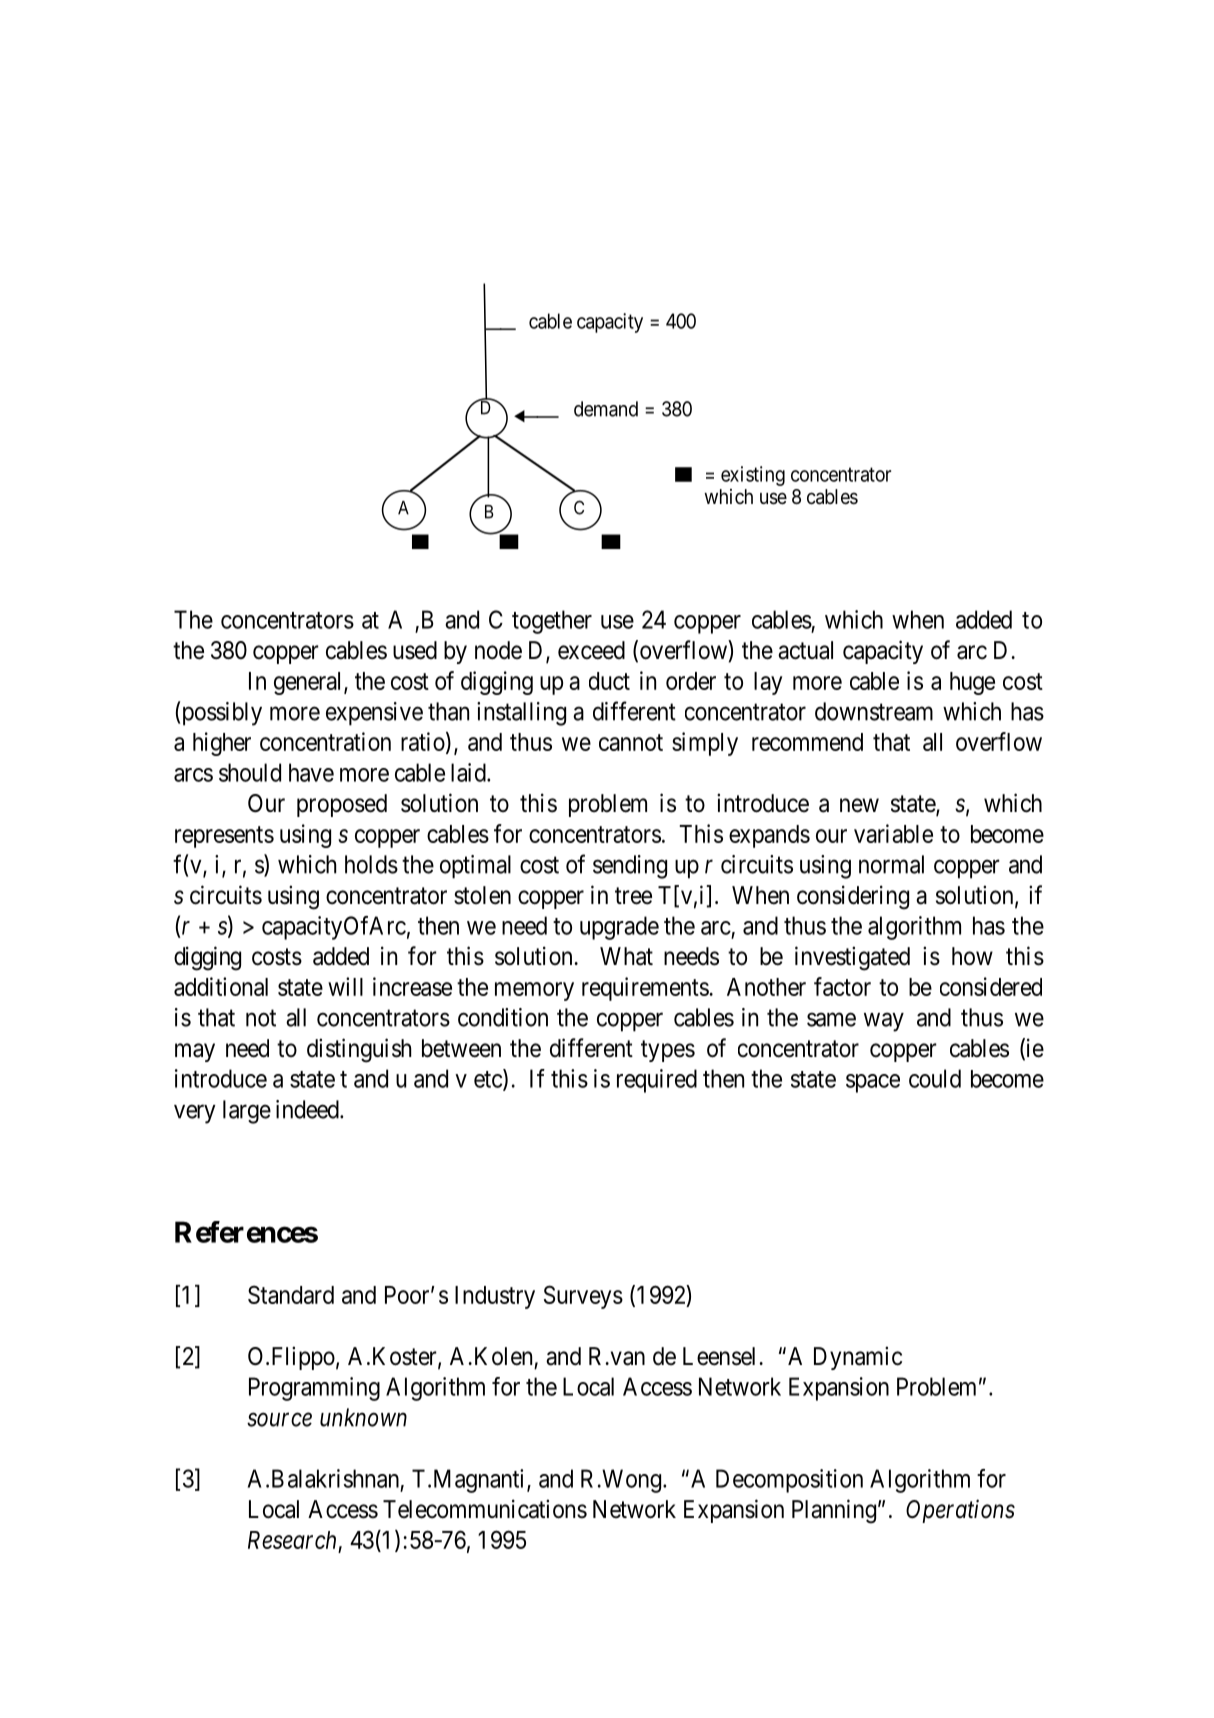 The width and height of the screenshot is (1214, 1718). What do you see at coordinates (626, 956) in the screenshot?
I see `What` at bounding box center [626, 956].
